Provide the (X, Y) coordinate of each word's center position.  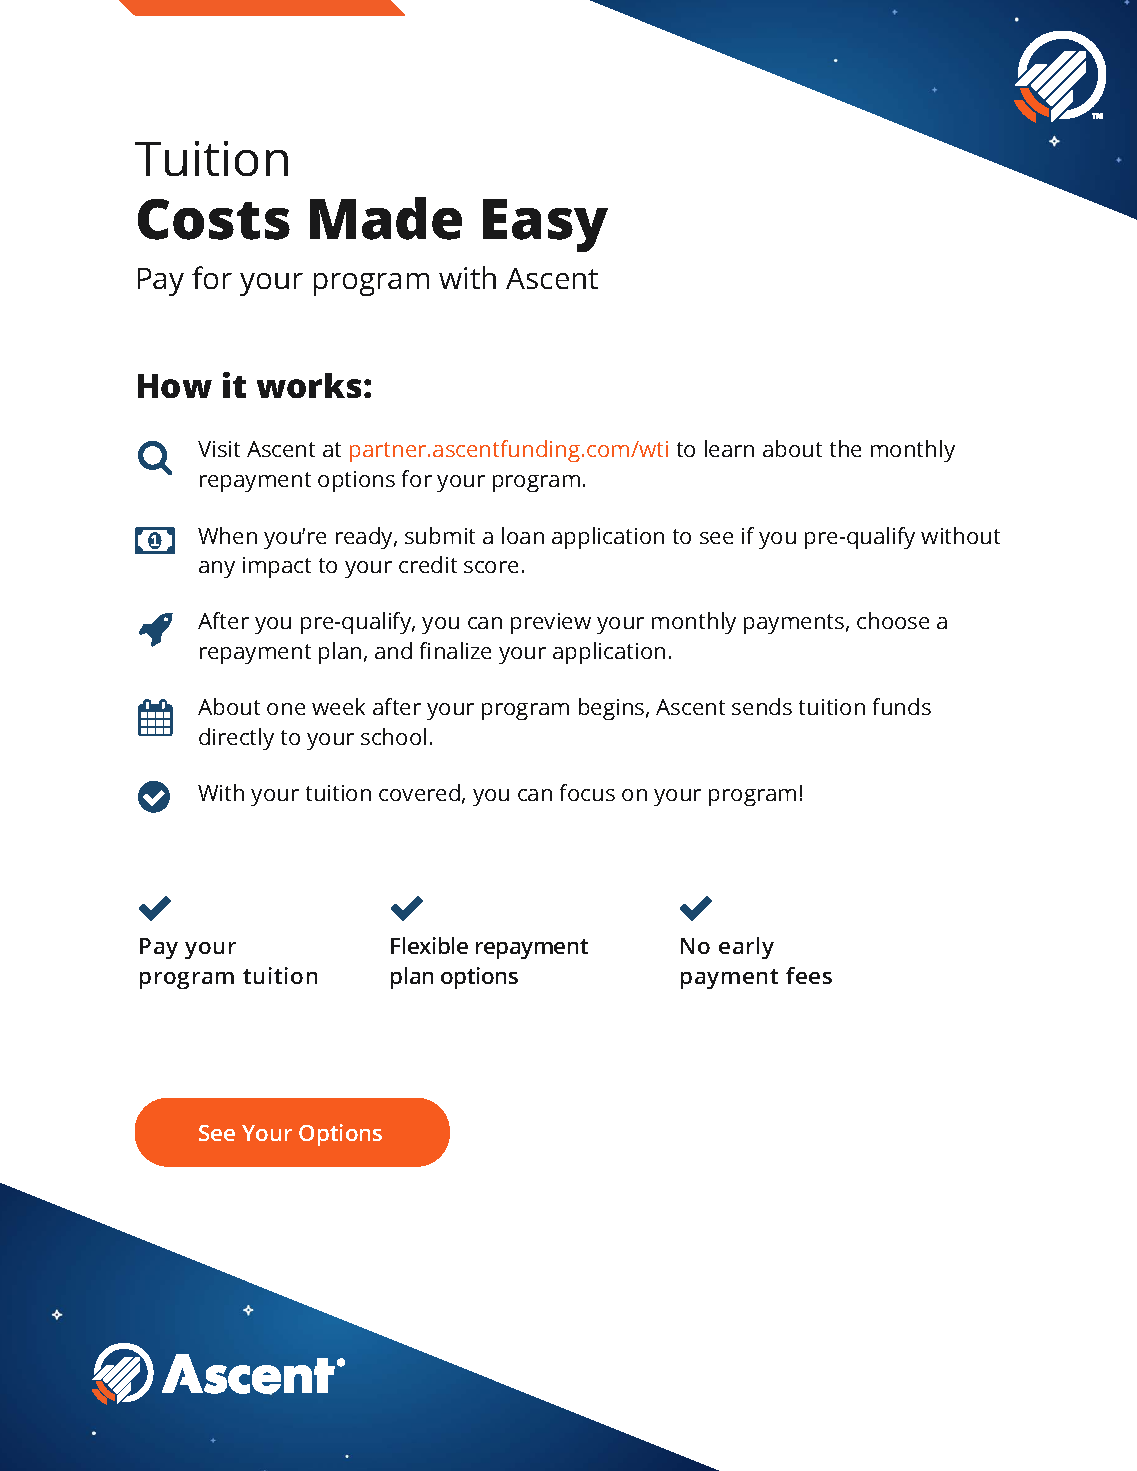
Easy (545, 225)
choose (893, 620)
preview (551, 623)
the (845, 448)
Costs (214, 219)
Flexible (429, 945)
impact (277, 567)
